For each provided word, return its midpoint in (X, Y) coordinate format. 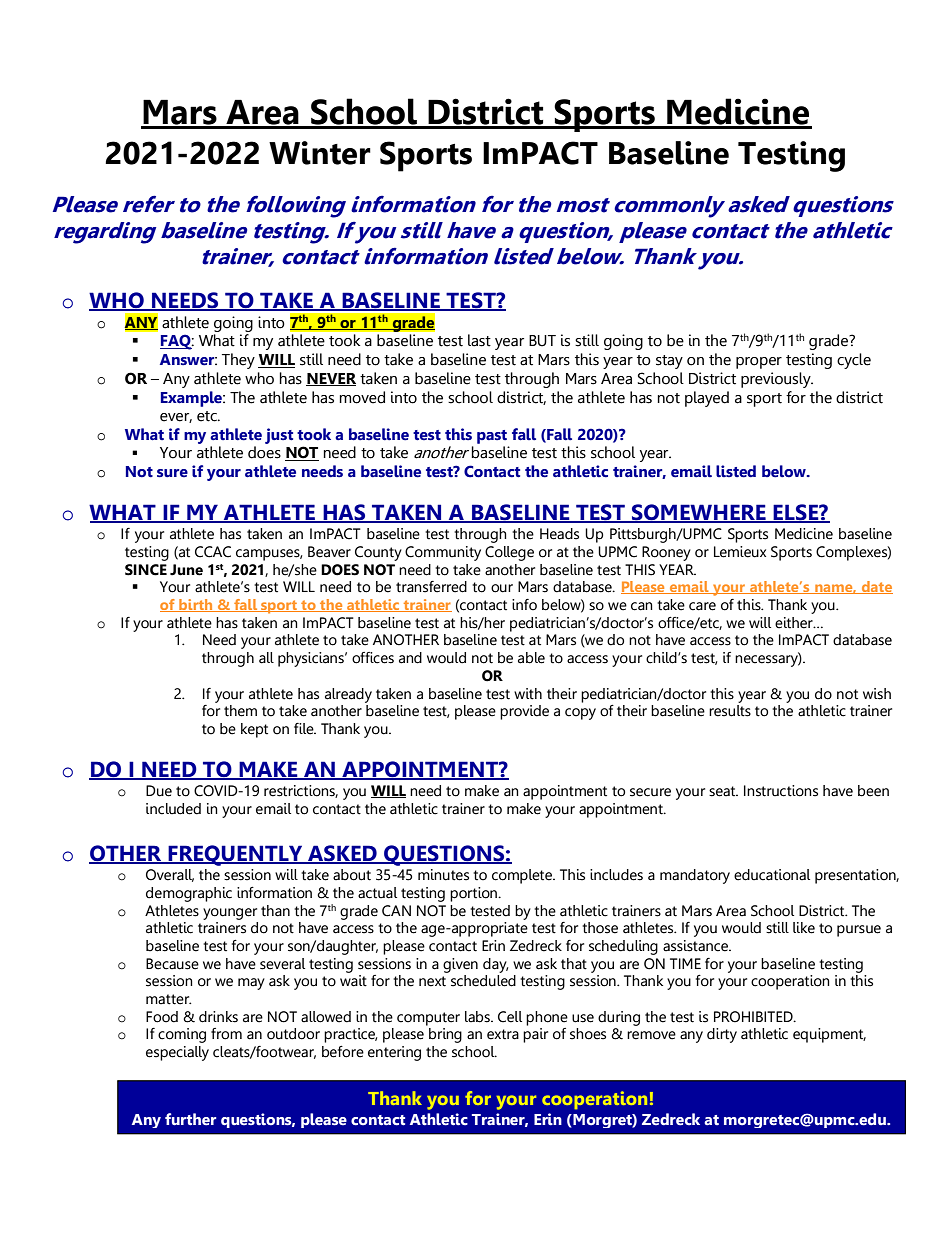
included (173, 809)
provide (524, 712)
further (190, 1119)
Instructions (781, 791)
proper (759, 363)
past (492, 437)
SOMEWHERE (699, 513)
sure (172, 473)
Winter (320, 153)
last (479, 340)
